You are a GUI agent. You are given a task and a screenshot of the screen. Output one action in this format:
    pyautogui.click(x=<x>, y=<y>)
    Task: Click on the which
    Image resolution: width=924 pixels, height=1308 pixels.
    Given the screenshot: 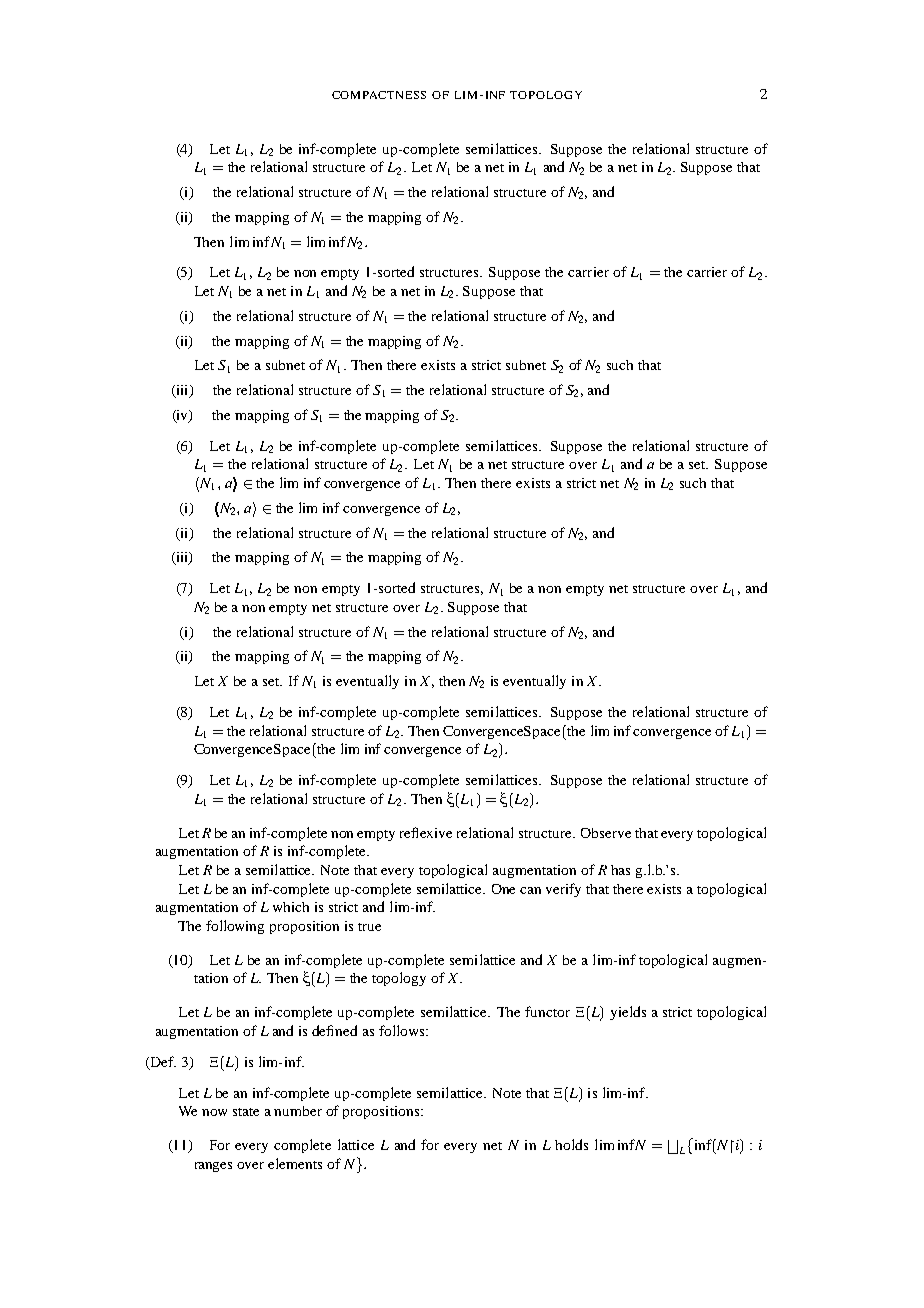 What is the action you would take?
    pyautogui.click(x=291, y=907)
